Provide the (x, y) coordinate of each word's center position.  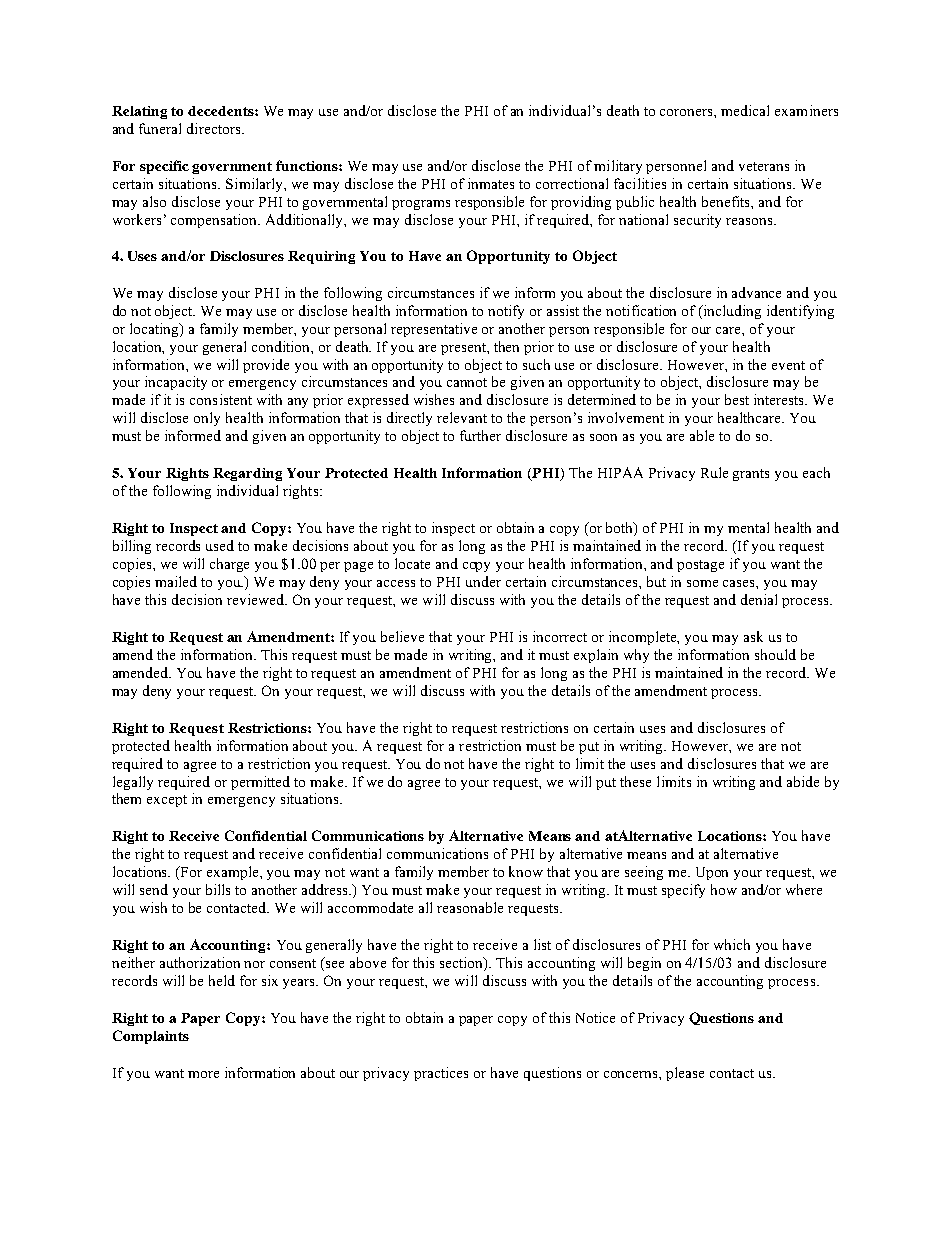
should (775, 654)
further (480, 435)
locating (155, 330)
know (526, 871)
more (203, 1074)
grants (751, 475)
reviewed (257, 599)
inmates (491, 183)
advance (756, 292)
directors (215, 128)
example (234, 873)
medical (745, 110)
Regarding (247, 474)
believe (402, 636)
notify (506, 312)
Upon (712, 873)
